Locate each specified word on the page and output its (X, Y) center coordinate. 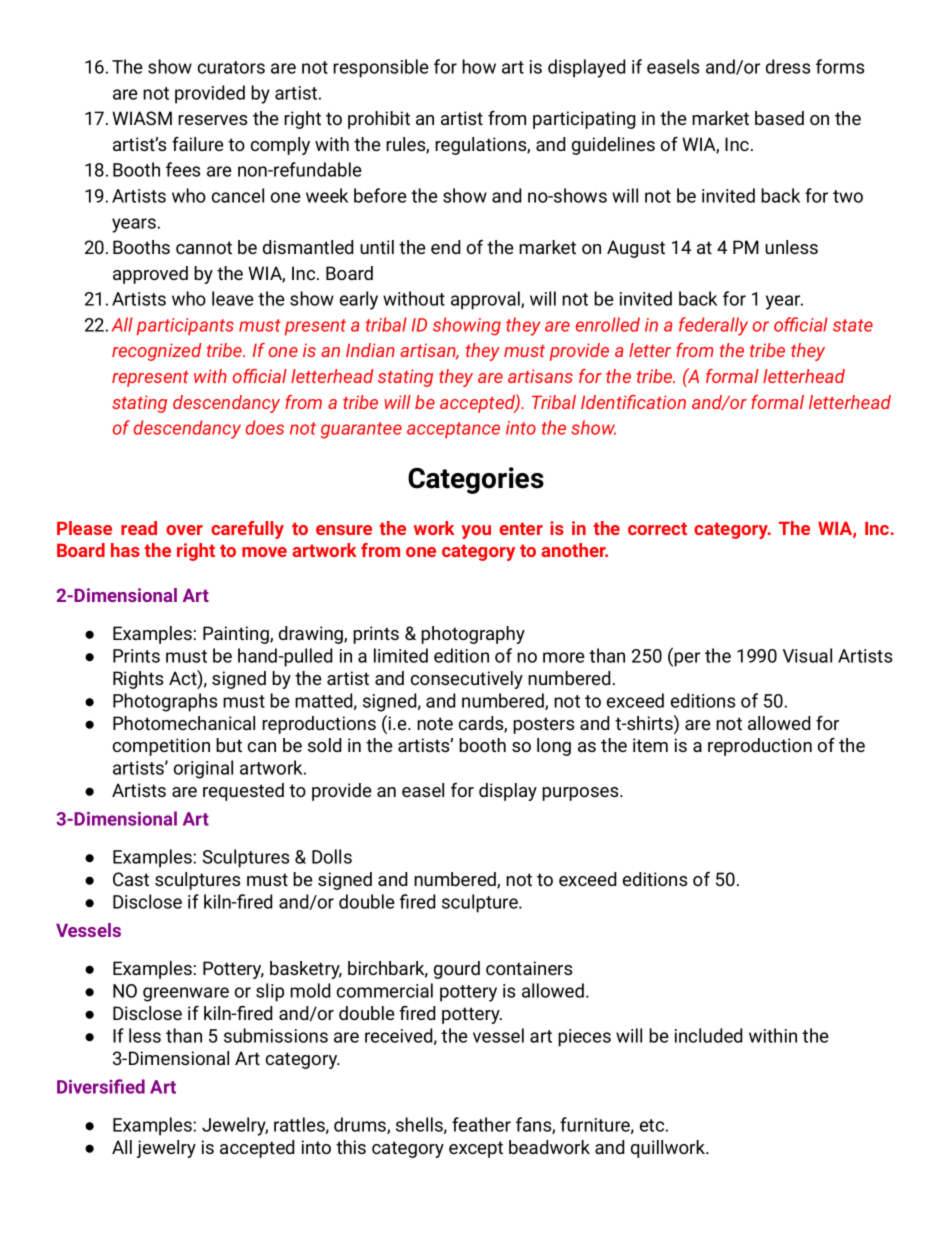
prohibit (379, 120)
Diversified (101, 1086)
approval (486, 300)
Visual (807, 655)
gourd (457, 970)
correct (657, 528)
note (435, 723)
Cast (131, 879)
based (779, 118)
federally (713, 326)
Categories (476, 480)
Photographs (165, 702)
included (708, 1035)
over (184, 530)
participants (185, 327)
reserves (212, 120)
